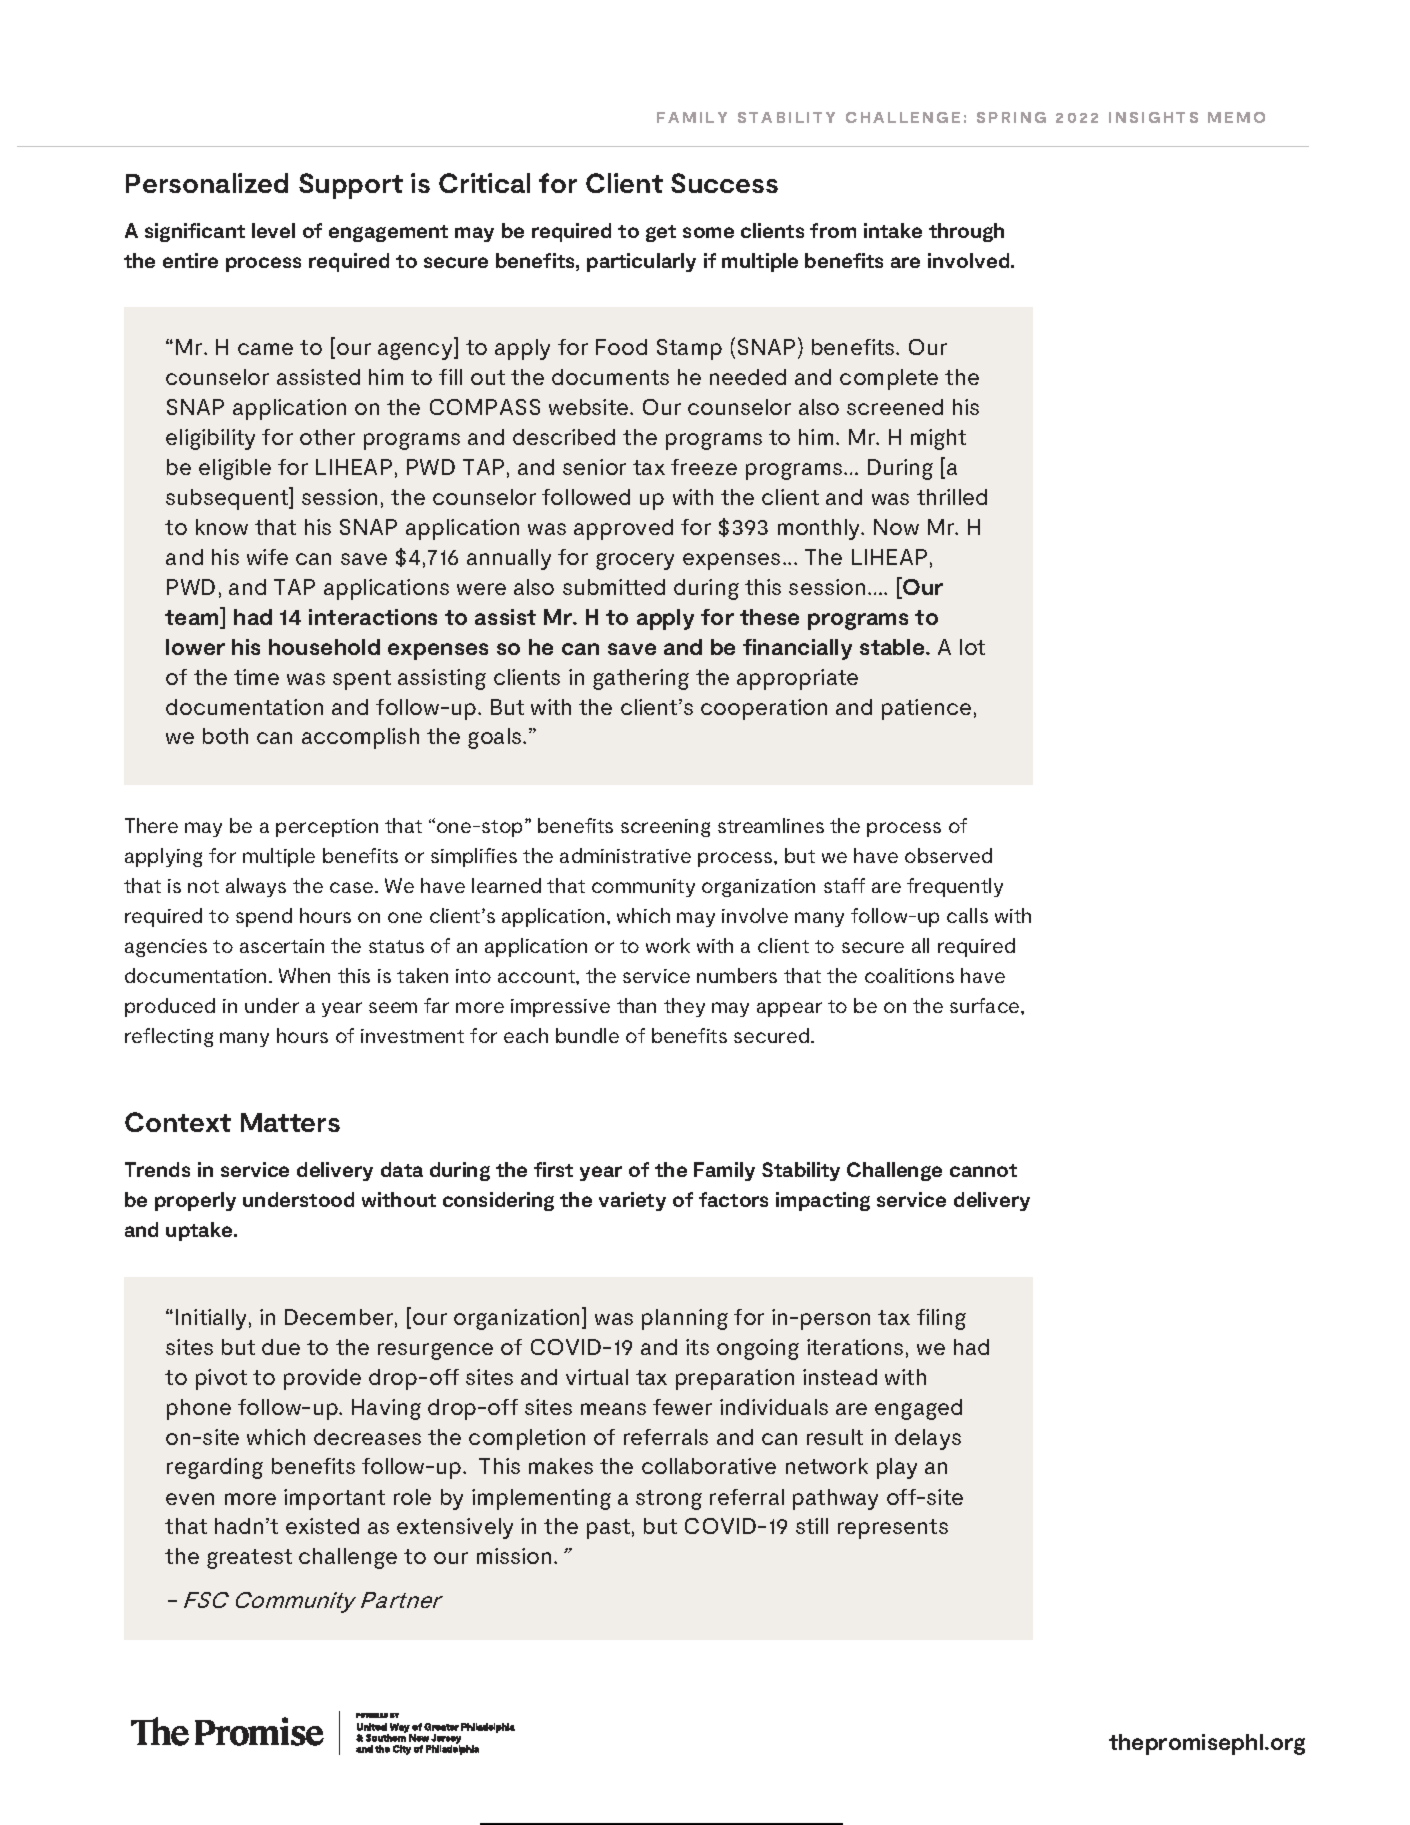 The width and height of the screenshot is (1410, 1825). I want to click on Matters, so click(290, 1122).
